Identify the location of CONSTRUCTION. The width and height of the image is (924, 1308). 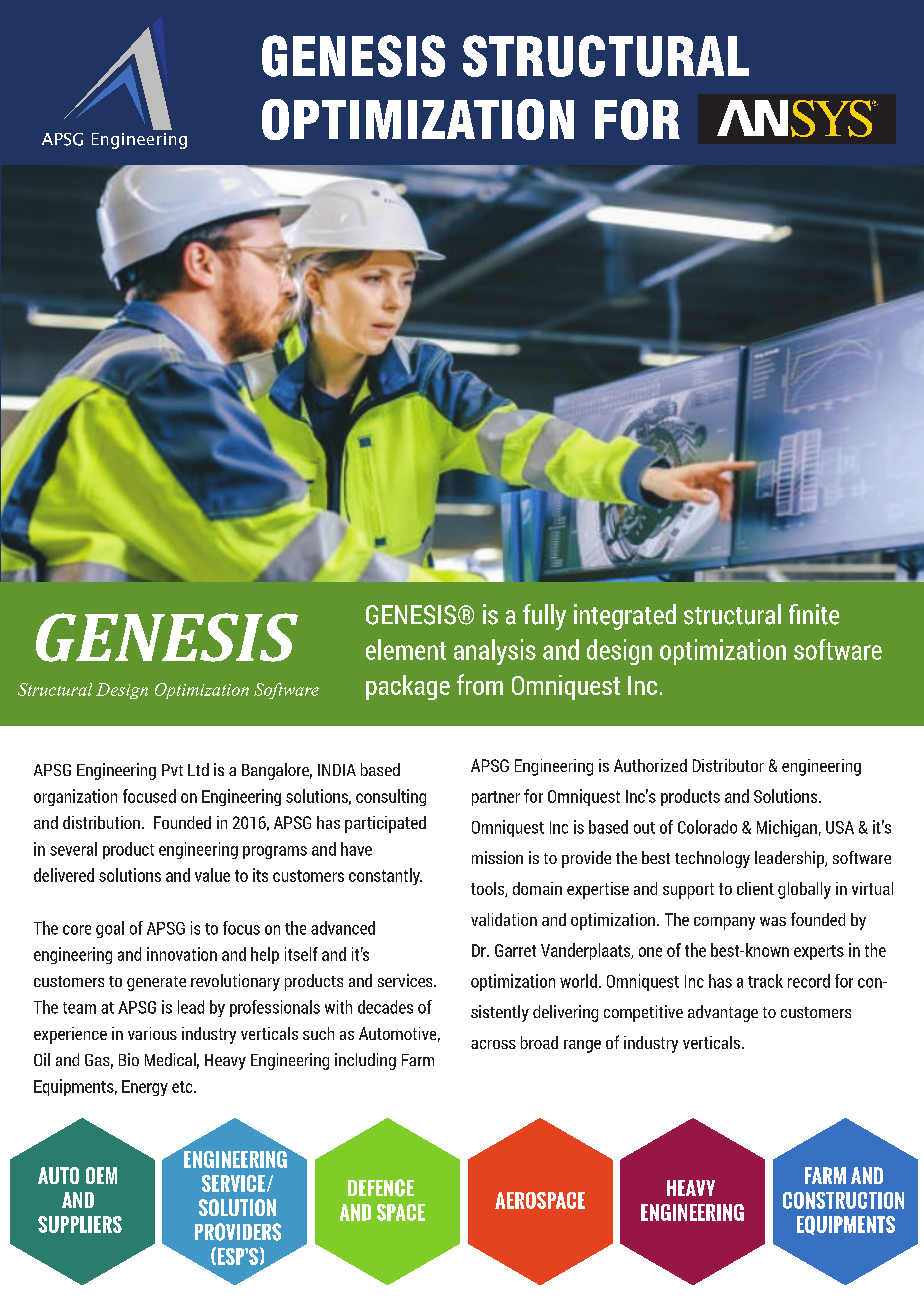
(843, 1200).
